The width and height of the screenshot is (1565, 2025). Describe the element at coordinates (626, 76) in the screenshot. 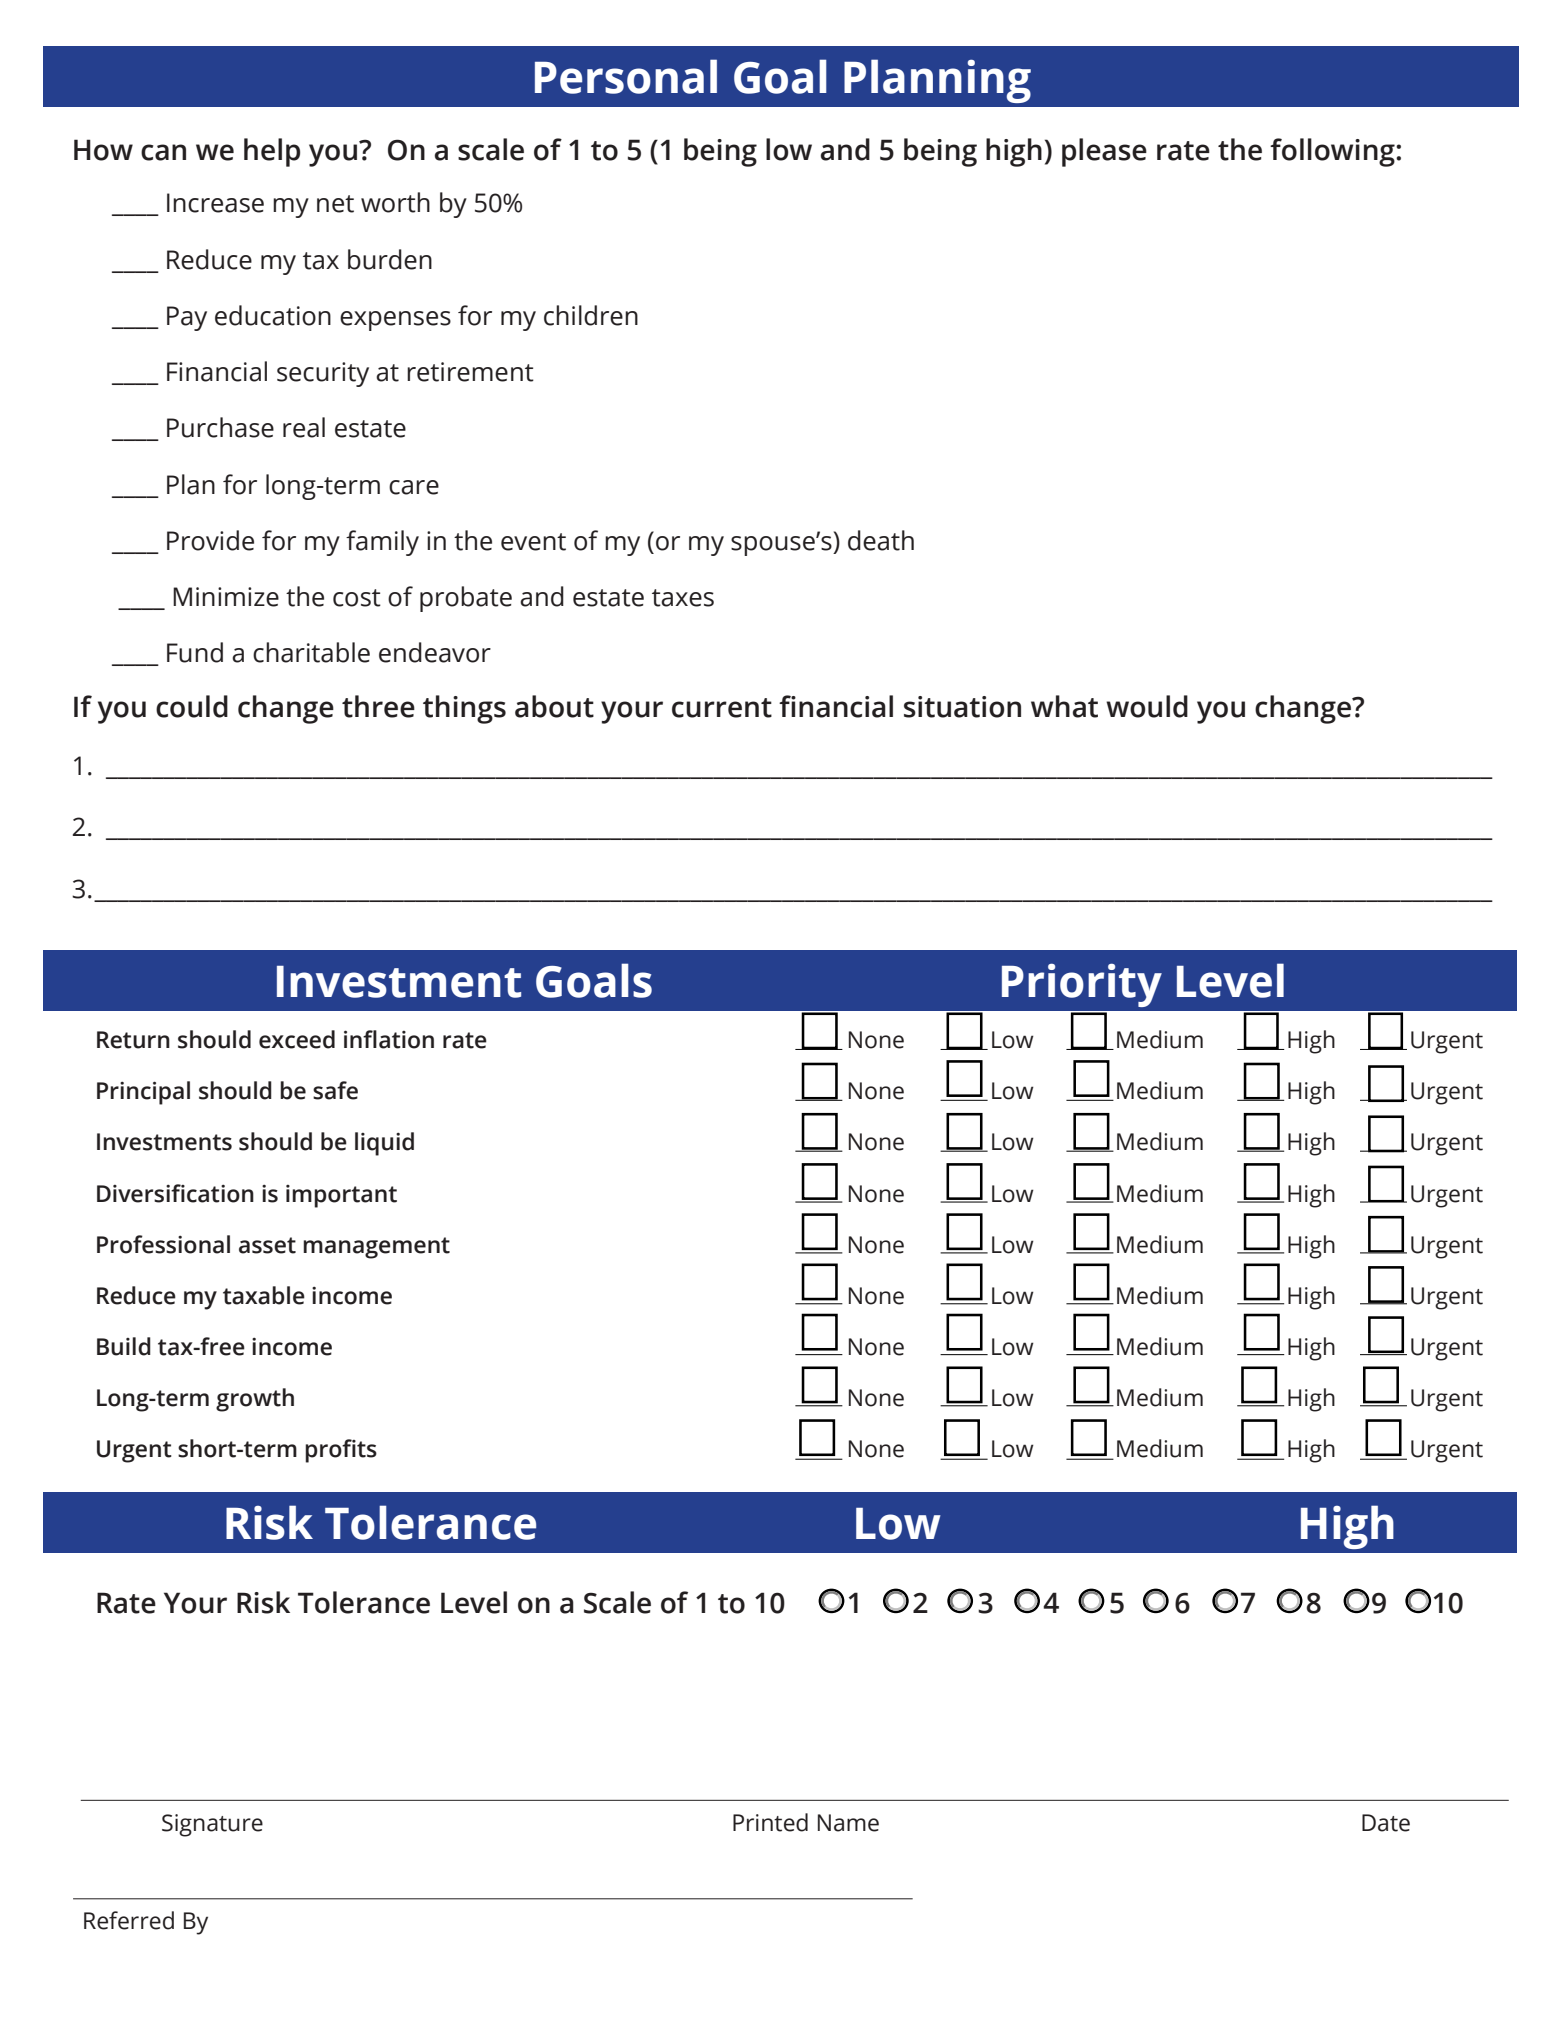

I see `Personal` at that location.
